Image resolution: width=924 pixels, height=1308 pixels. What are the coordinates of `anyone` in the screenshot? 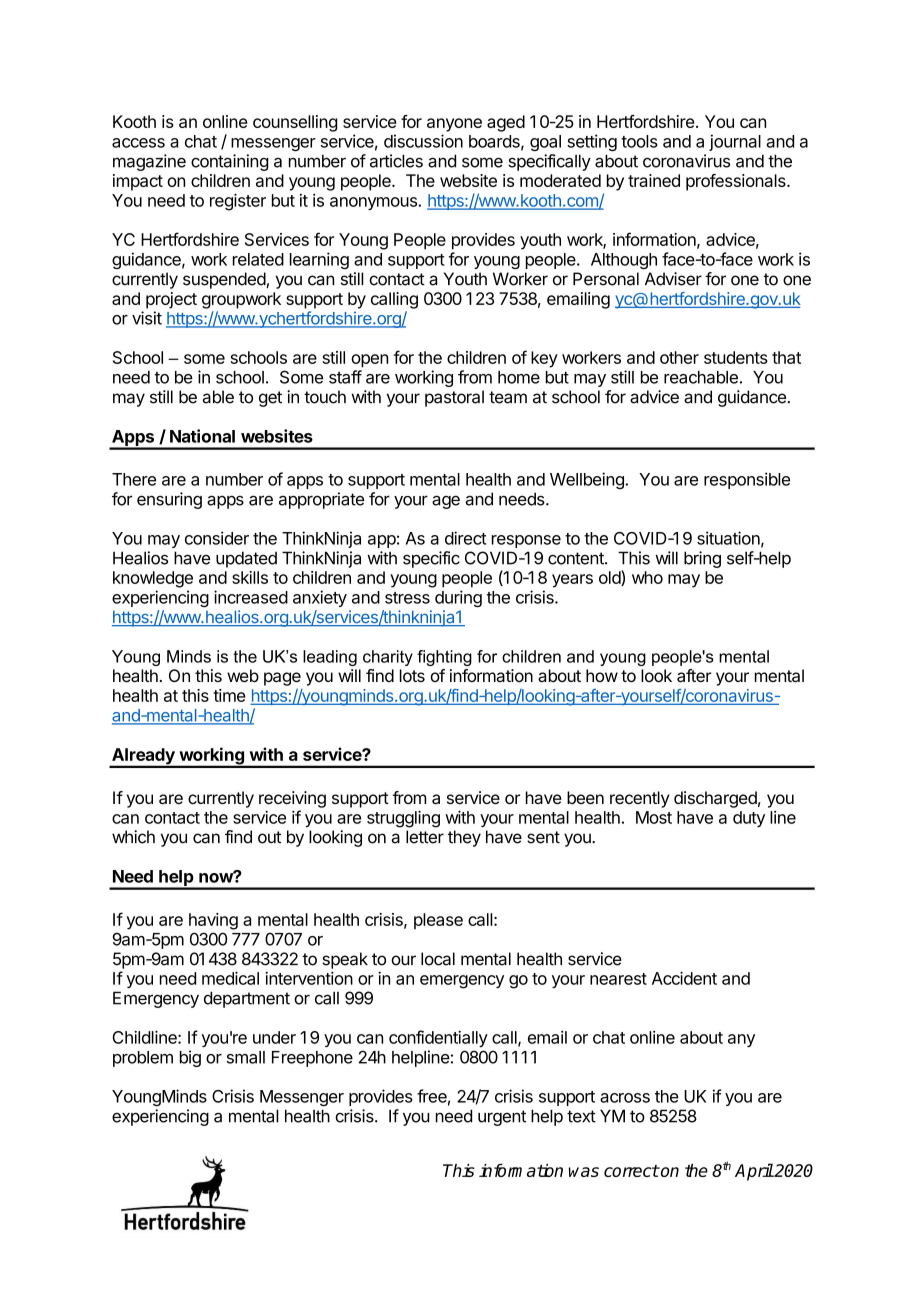 It's located at (454, 125).
